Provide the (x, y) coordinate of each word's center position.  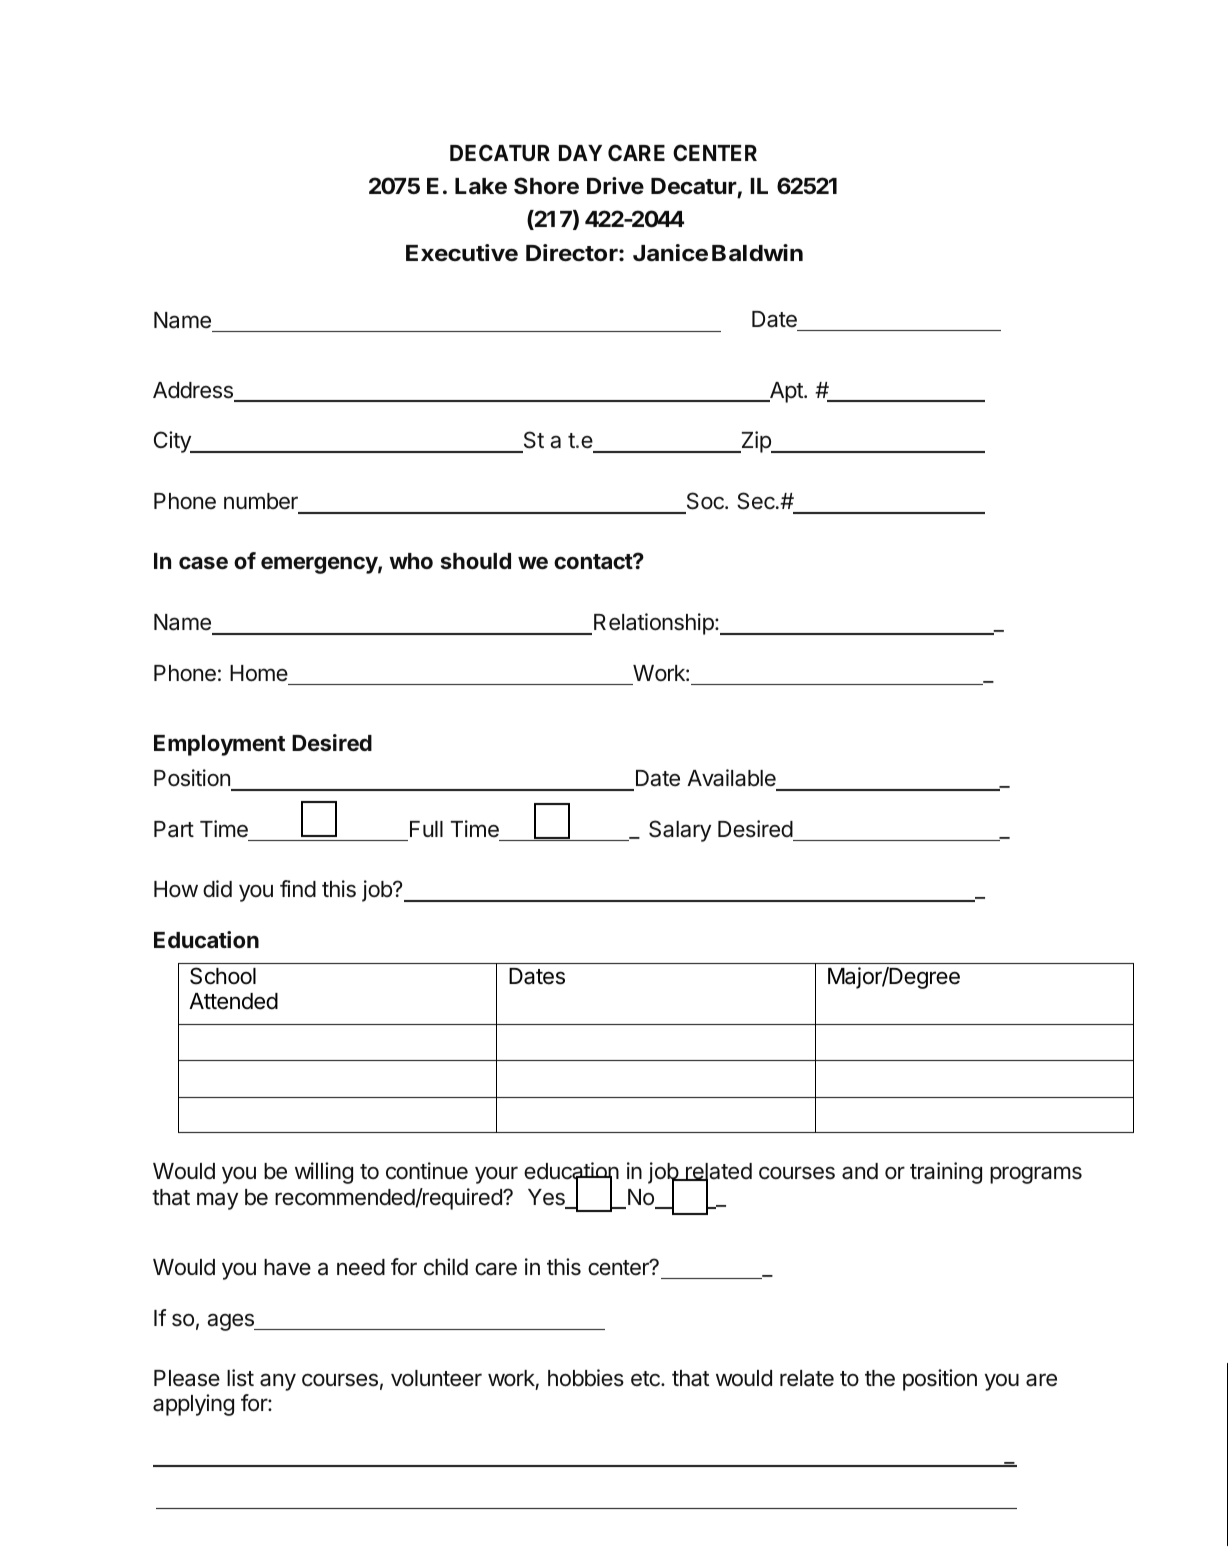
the (880, 1378)
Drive (615, 185)
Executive (462, 253)
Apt (786, 392)
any (278, 1382)
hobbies (586, 1378)
